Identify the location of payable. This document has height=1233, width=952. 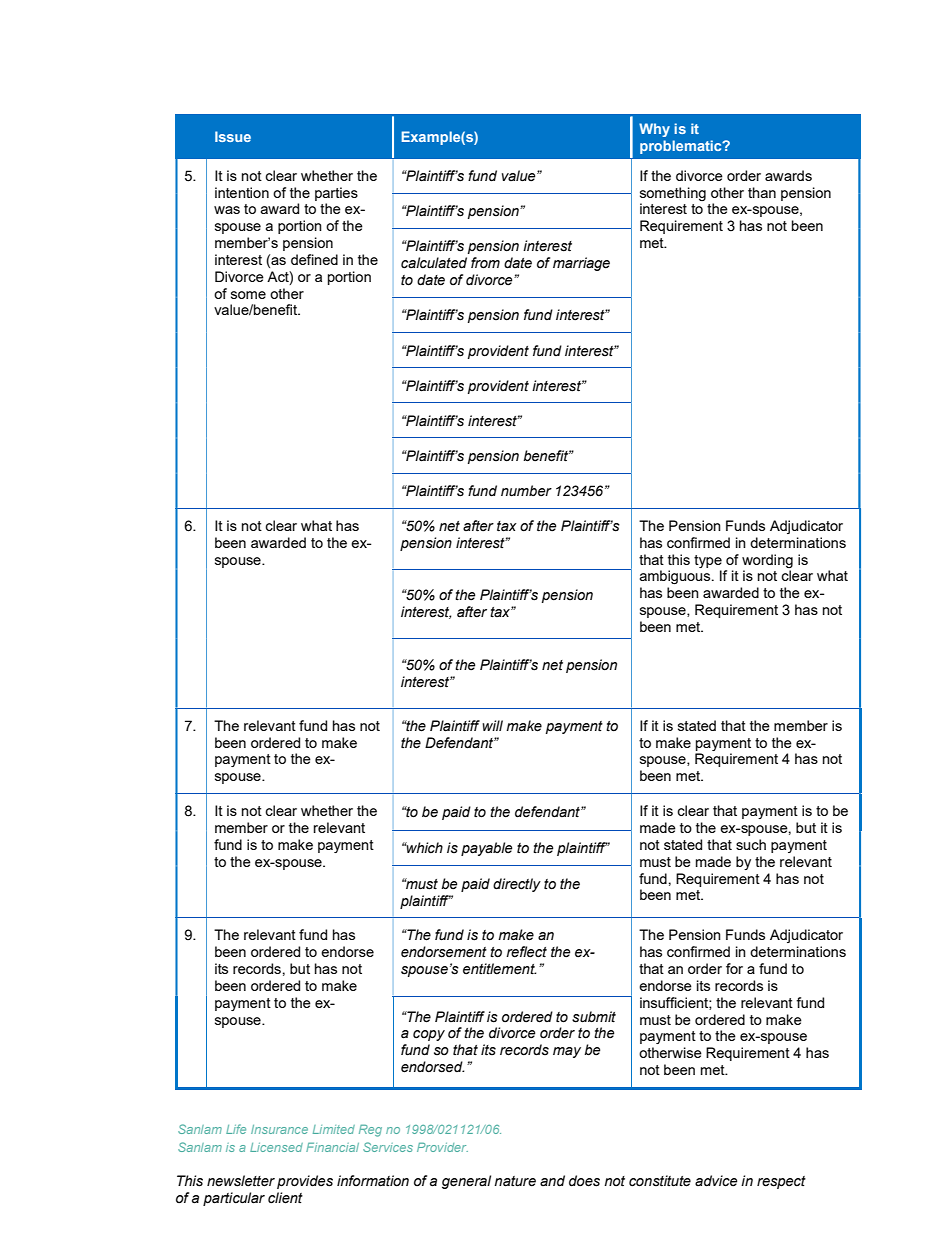
(486, 849).
